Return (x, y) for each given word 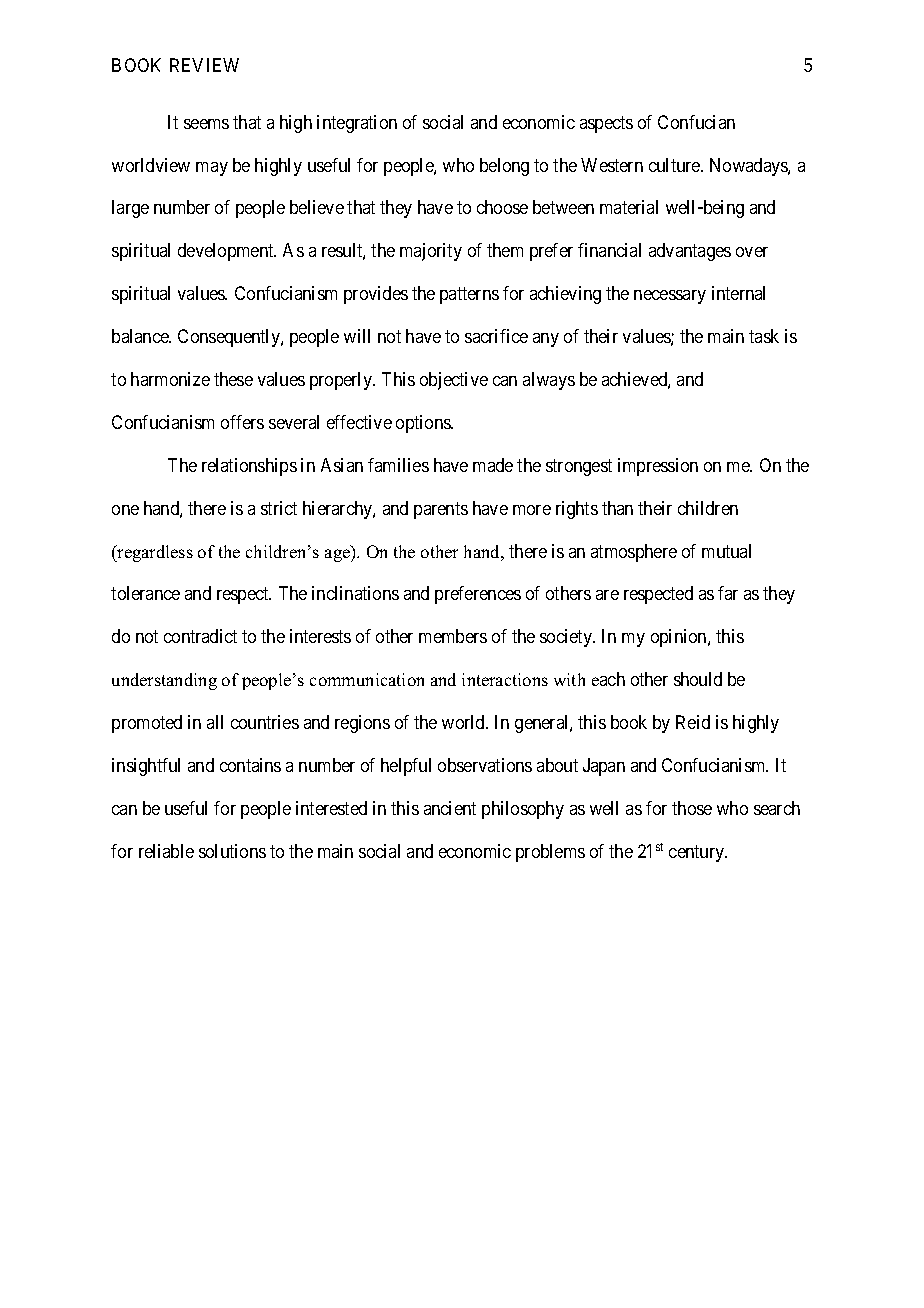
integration (357, 124)
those (692, 808)
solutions (232, 851)
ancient (450, 808)
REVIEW (204, 65)
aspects (606, 124)
